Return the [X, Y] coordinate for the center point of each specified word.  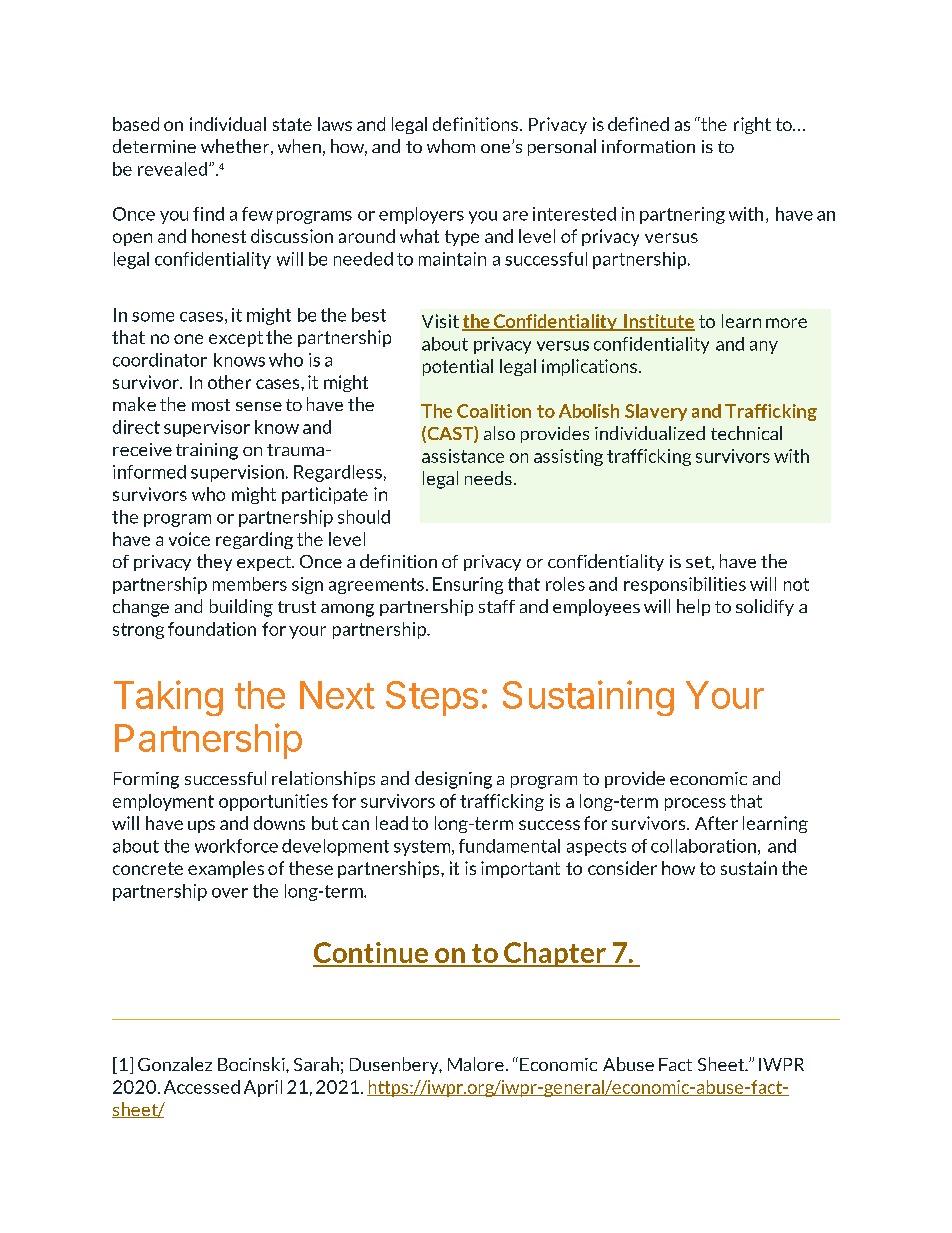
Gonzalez [175, 1064]
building [241, 608]
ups [201, 826]
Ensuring [468, 585]
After [716, 823]
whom [451, 146]
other [229, 382]
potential [458, 367]
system [423, 848]
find [208, 214]
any [764, 347]
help [693, 607]
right [752, 125]
